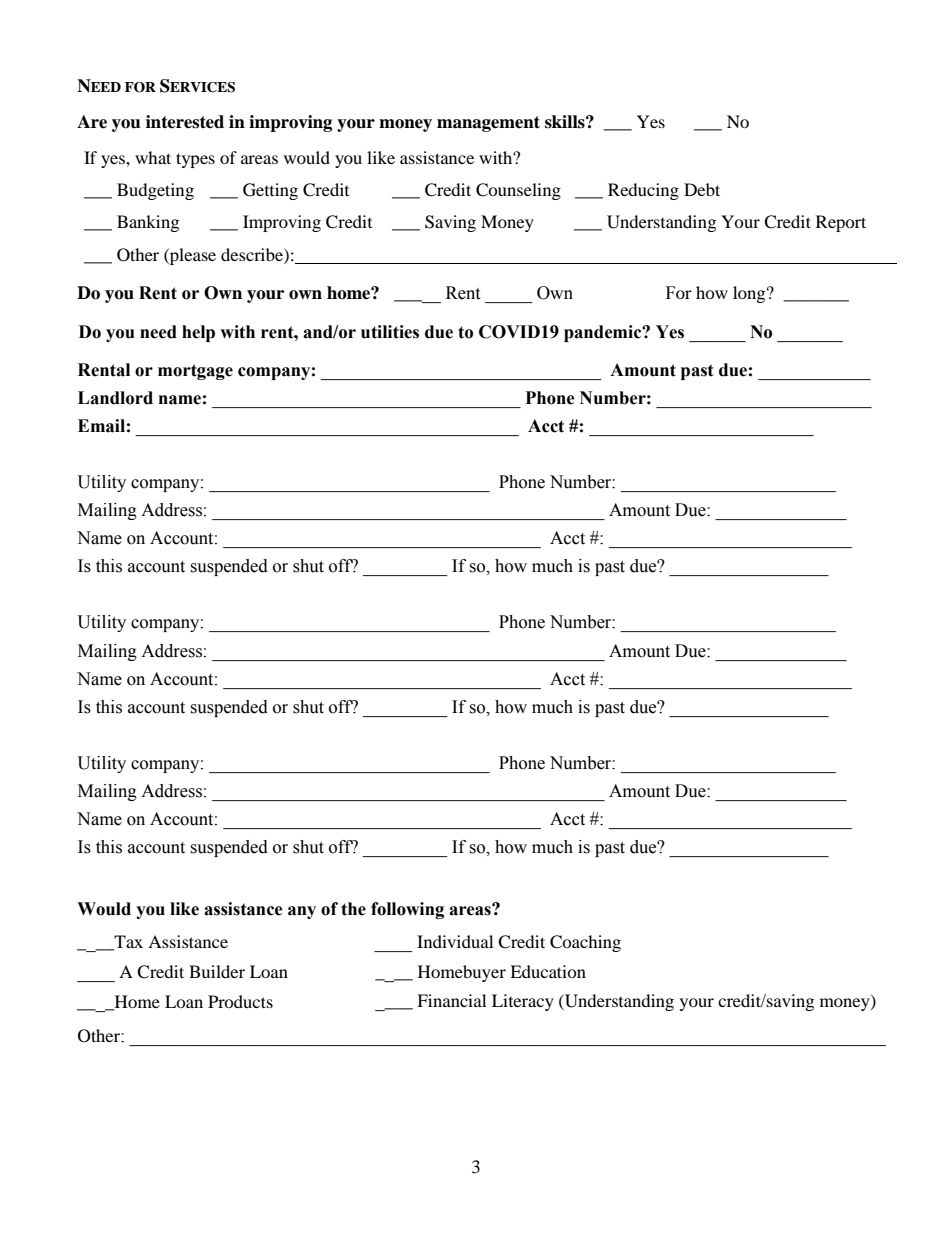  What do you see at coordinates (455, 941) in the screenshot?
I see `Individual` at bounding box center [455, 941].
